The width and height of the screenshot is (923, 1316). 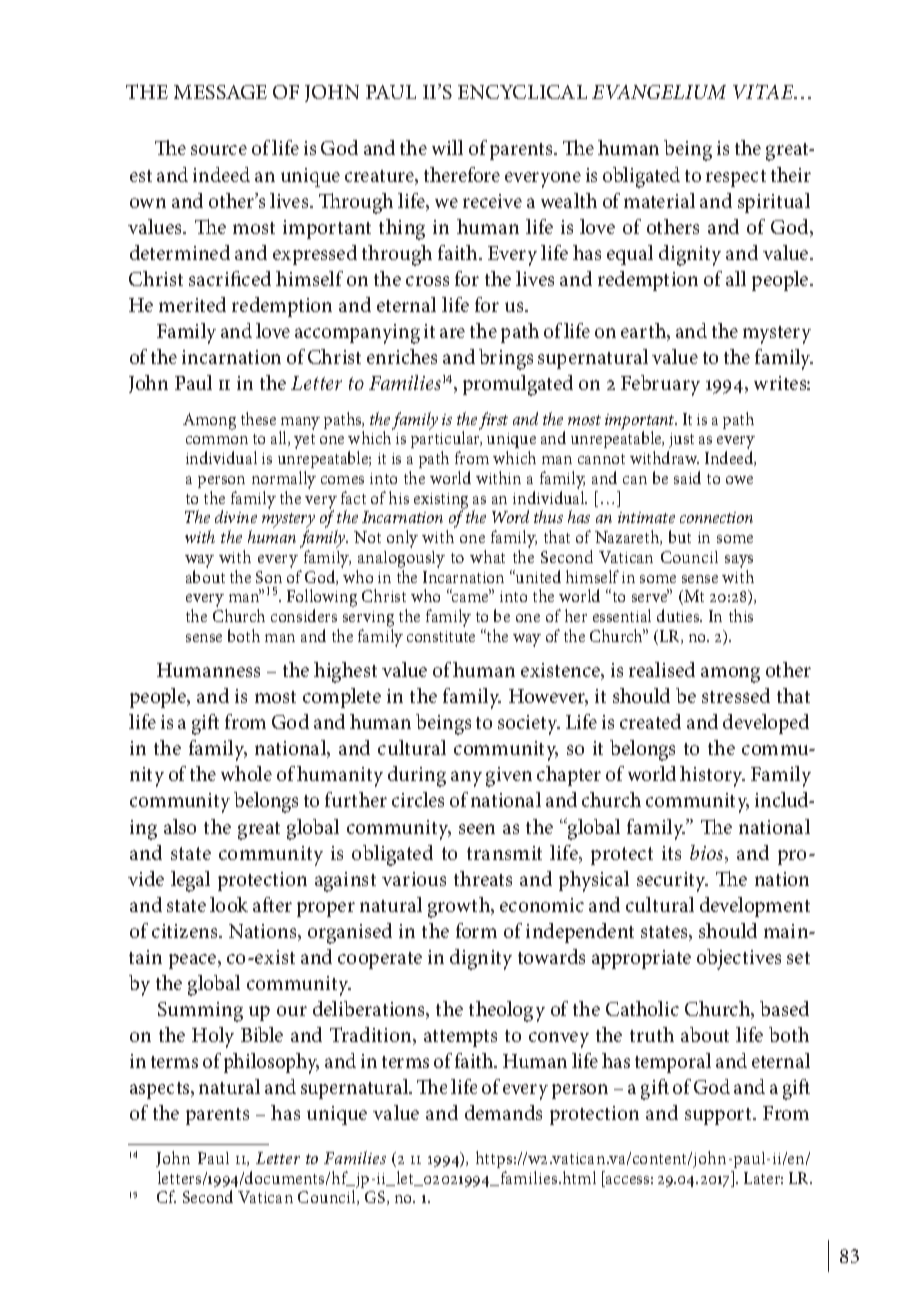 What do you see at coordinates (741, 615) in the screenshot?
I see `this` at bounding box center [741, 615].
